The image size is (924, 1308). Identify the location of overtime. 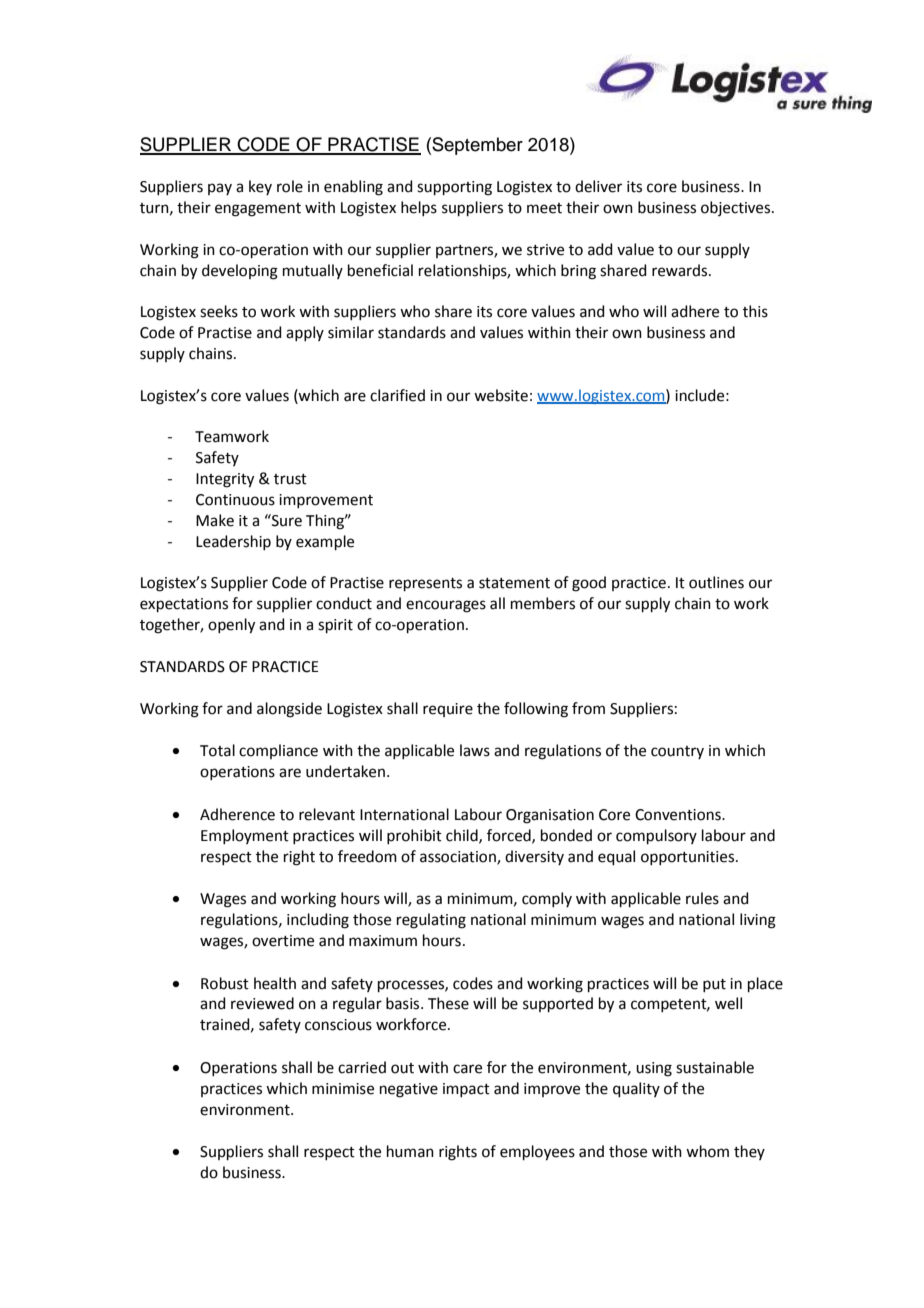
(283, 941).
